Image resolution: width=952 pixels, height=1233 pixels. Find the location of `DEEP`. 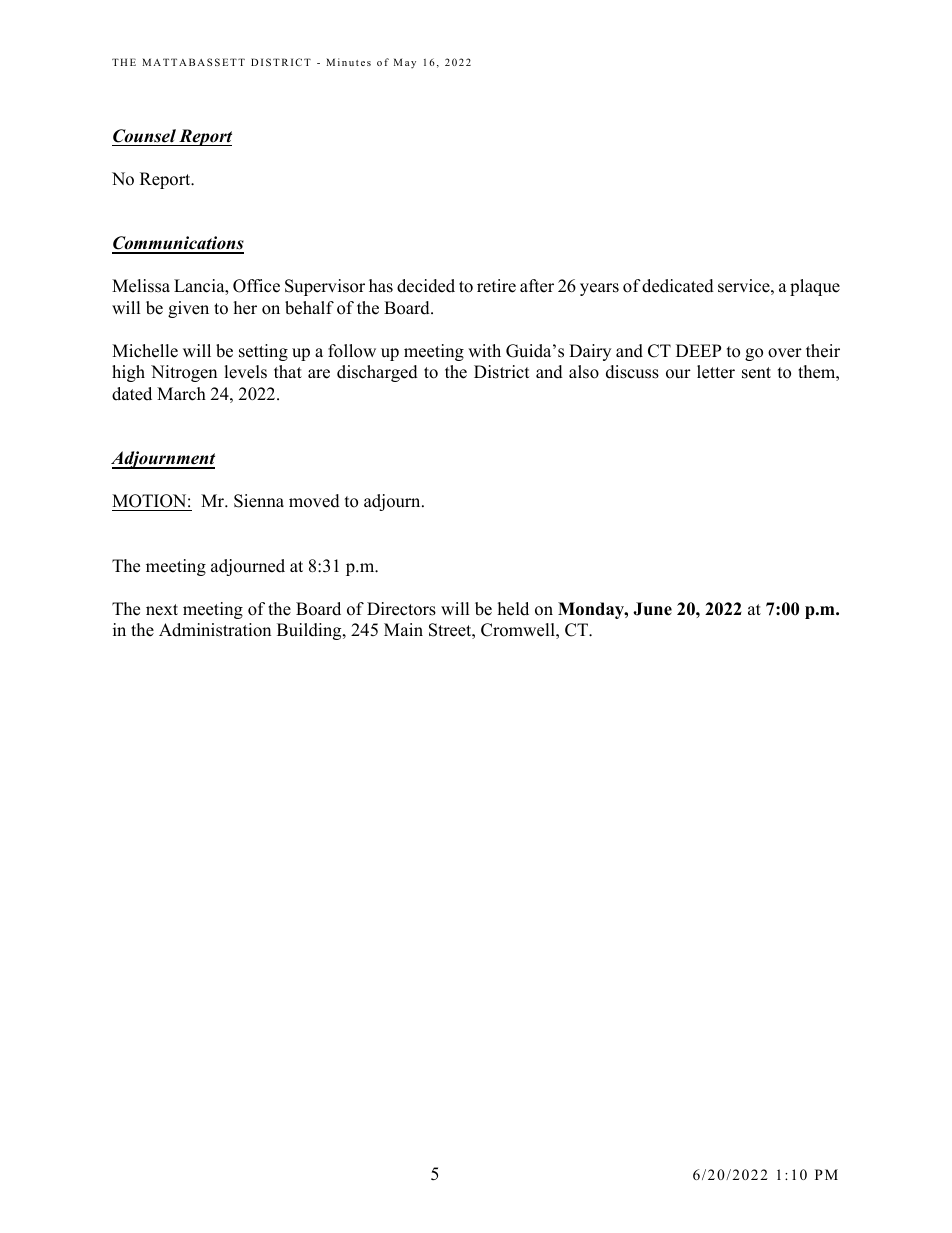

DEEP is located at coordinates (698, 350).
